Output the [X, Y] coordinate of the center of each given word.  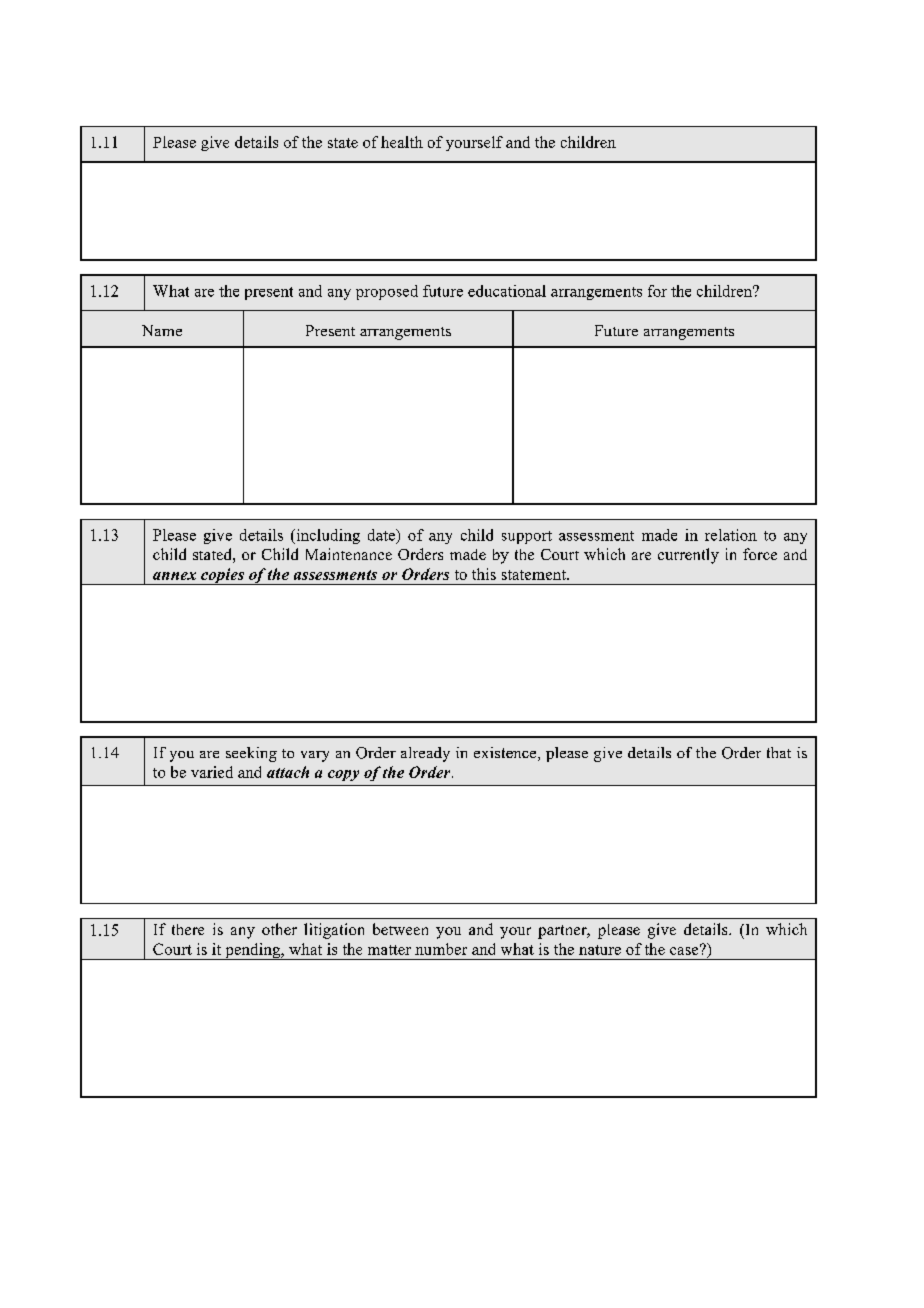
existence [506, 754]
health [402, 142]
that [779, 752]
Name [162, 330]
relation [731, 535]
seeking [251, 754]
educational [507, 291]
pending [252, 951]
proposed [387, 292]
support [527, 537]
